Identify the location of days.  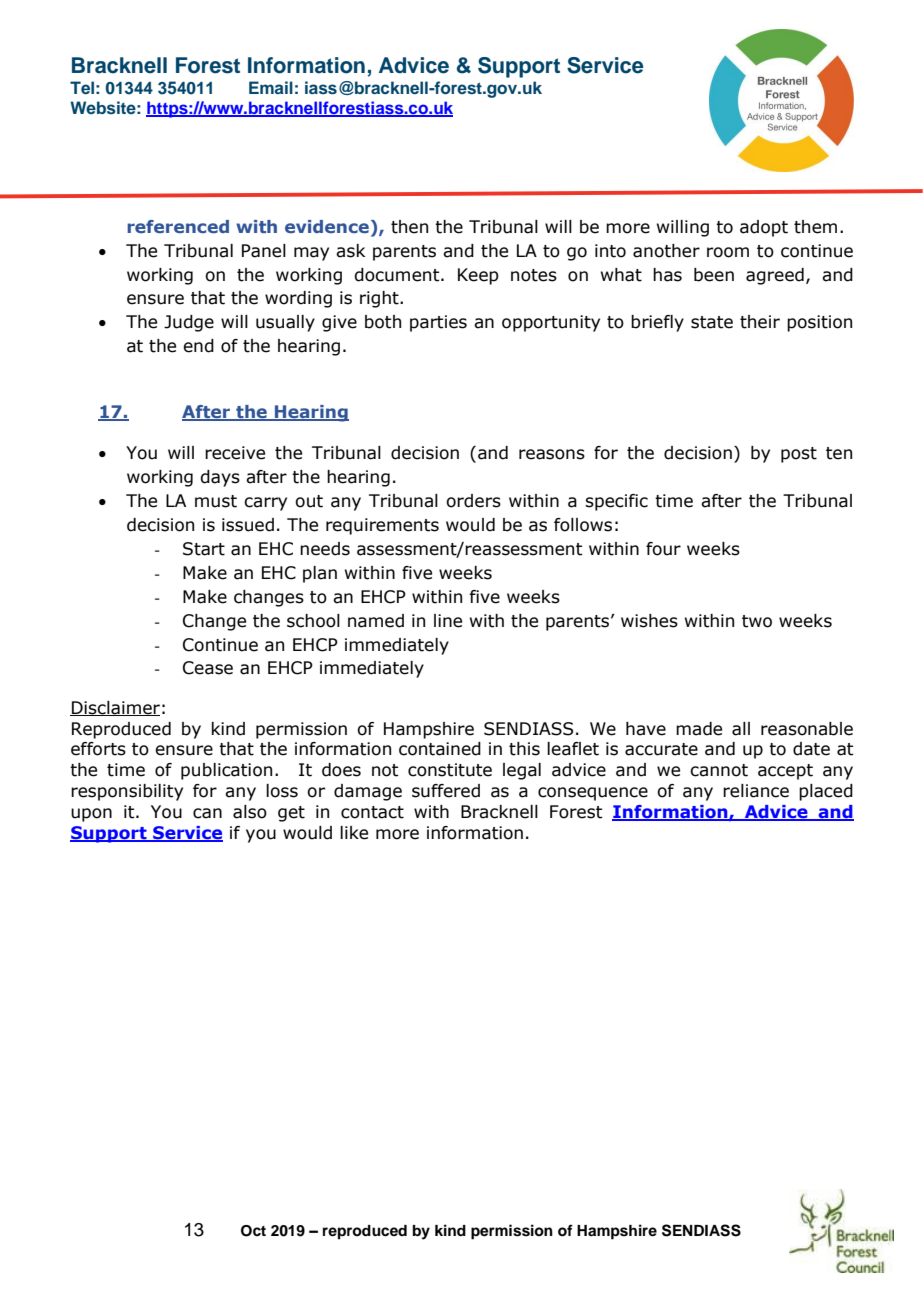
(220, 478).
